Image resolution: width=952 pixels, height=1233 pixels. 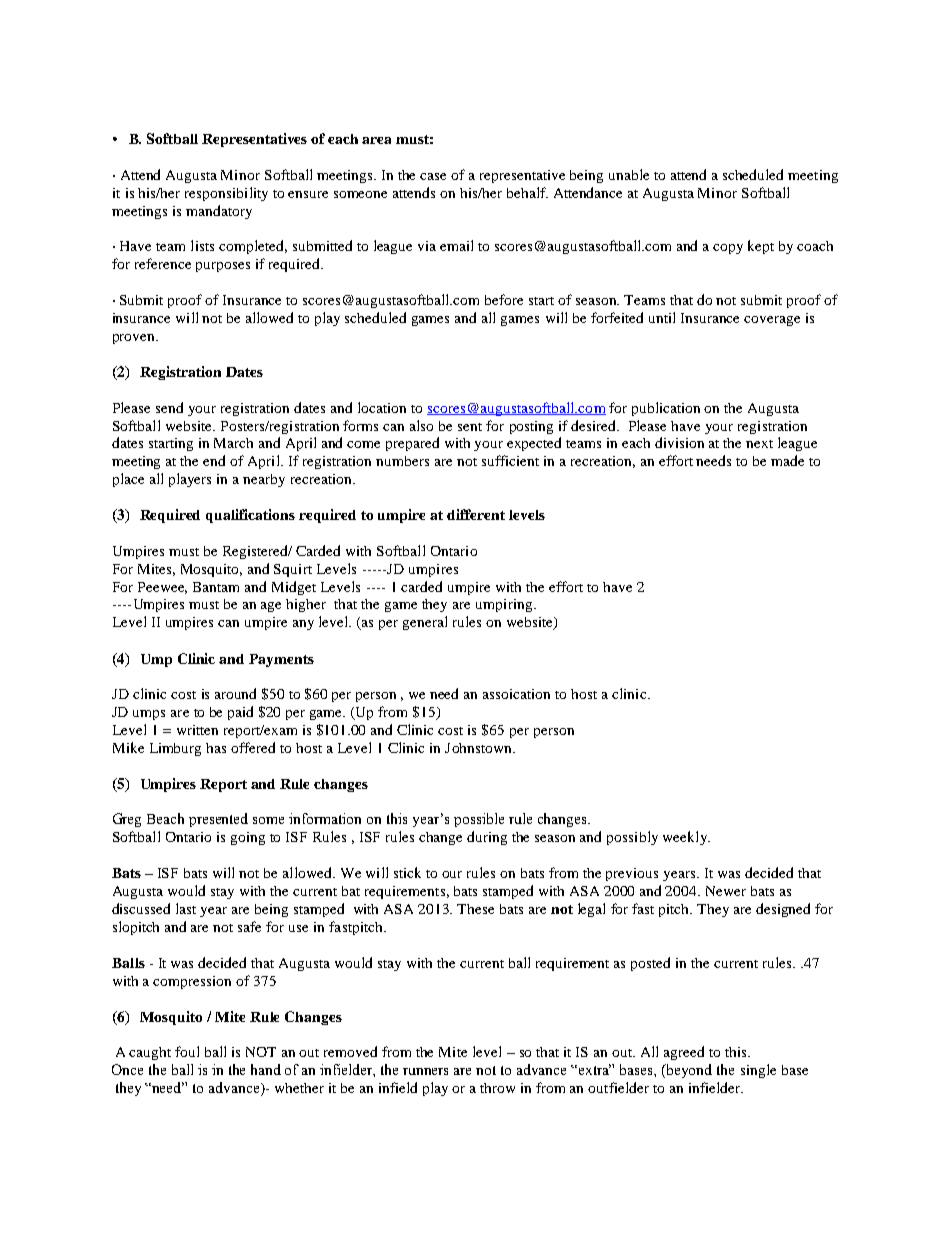 I want to click on made, so click(x=787, y=460).
